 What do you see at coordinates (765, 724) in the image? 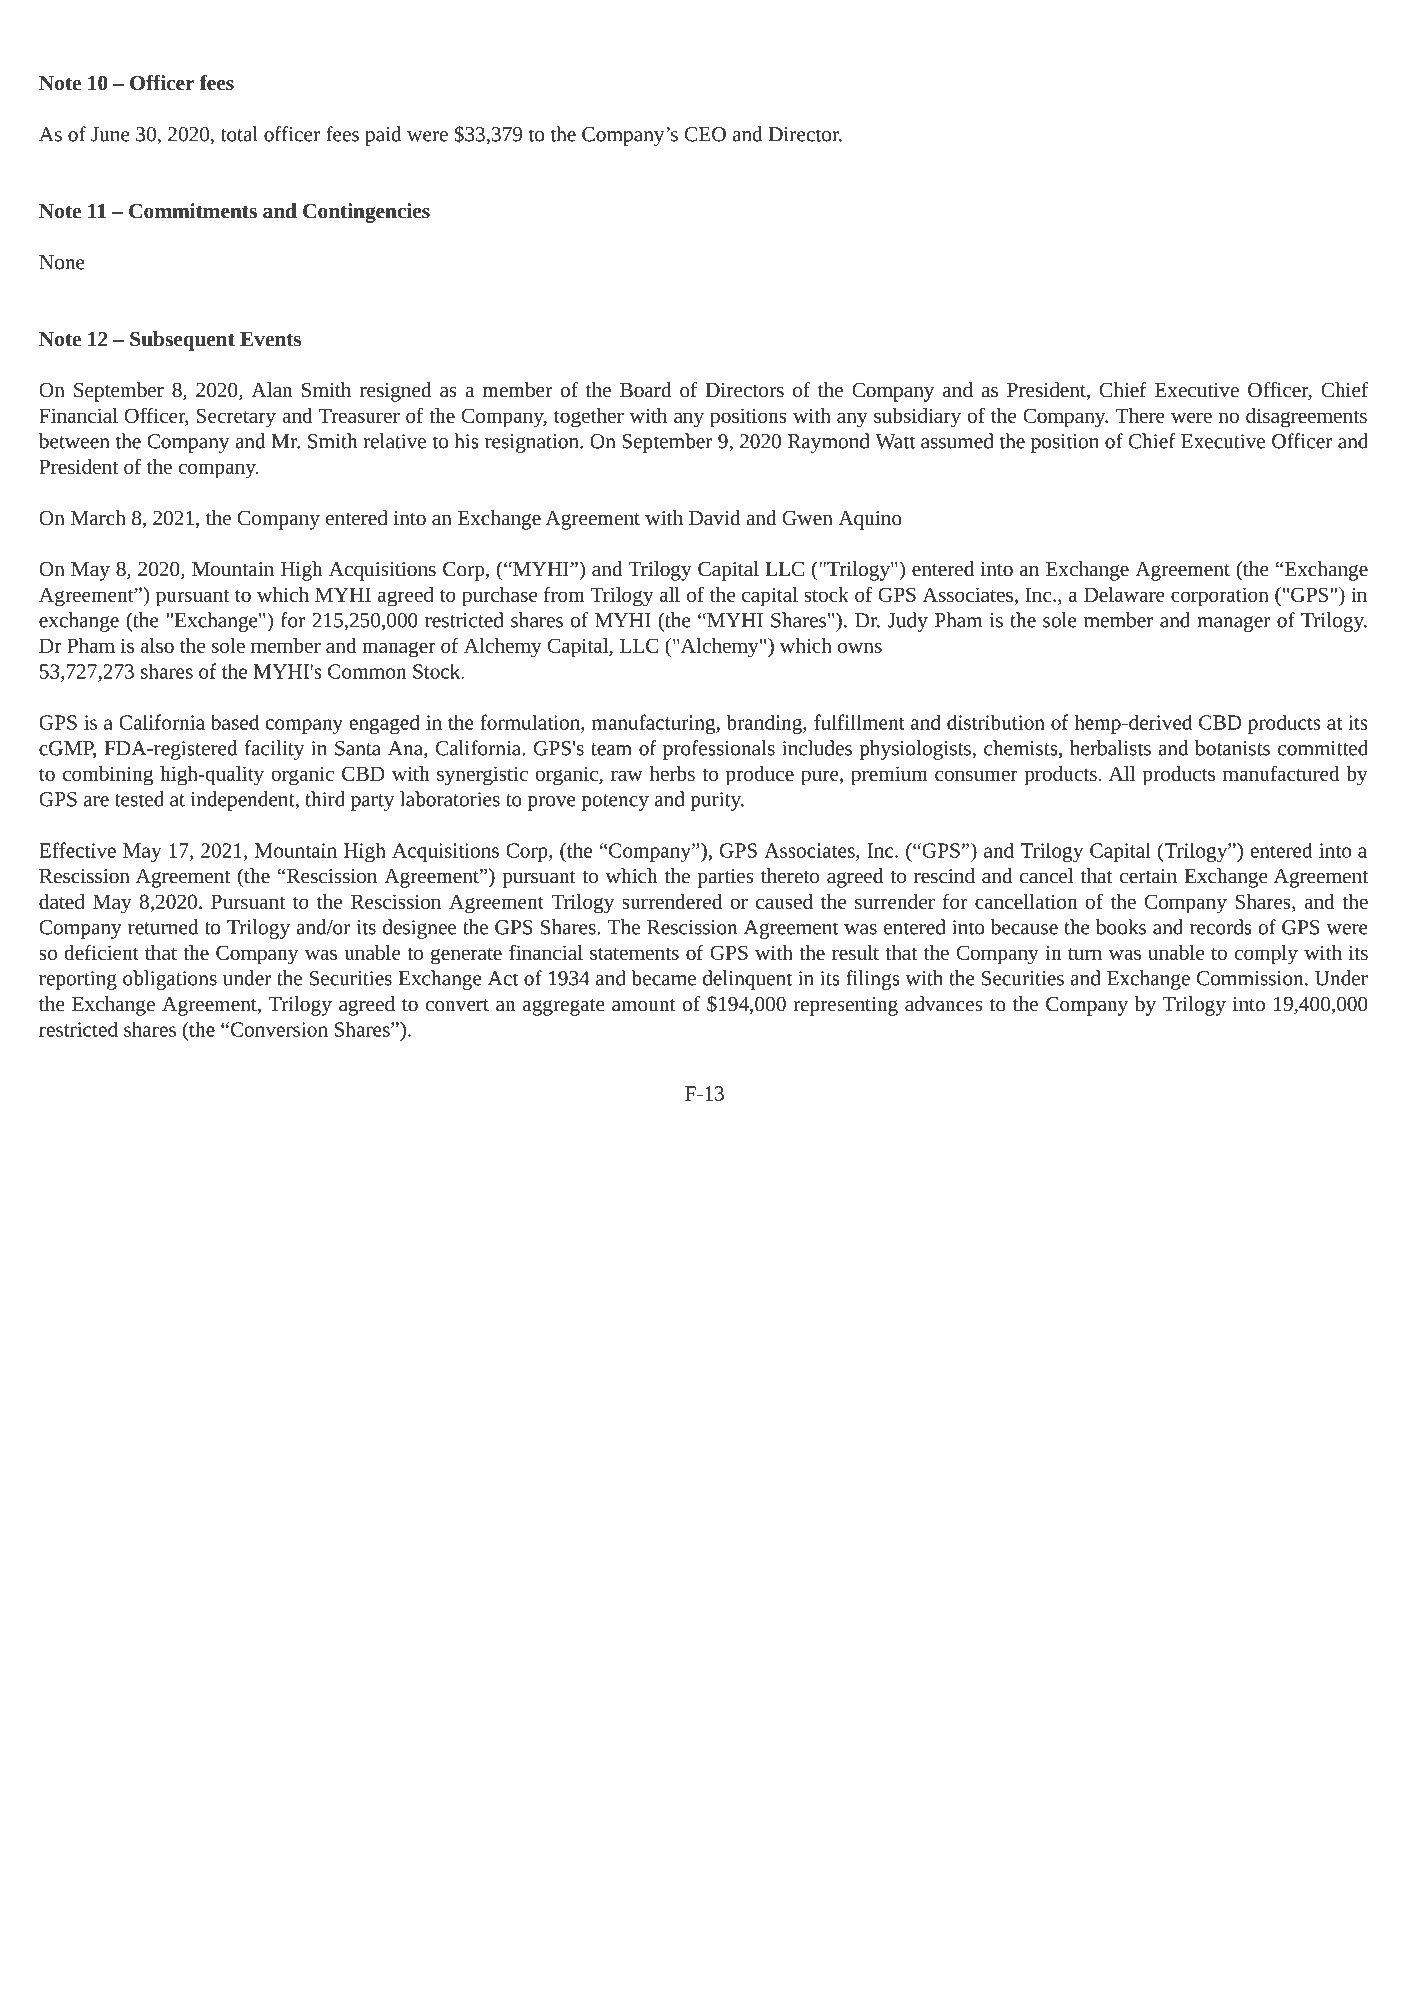
I see `branding` at bounding box center [765, 724].
